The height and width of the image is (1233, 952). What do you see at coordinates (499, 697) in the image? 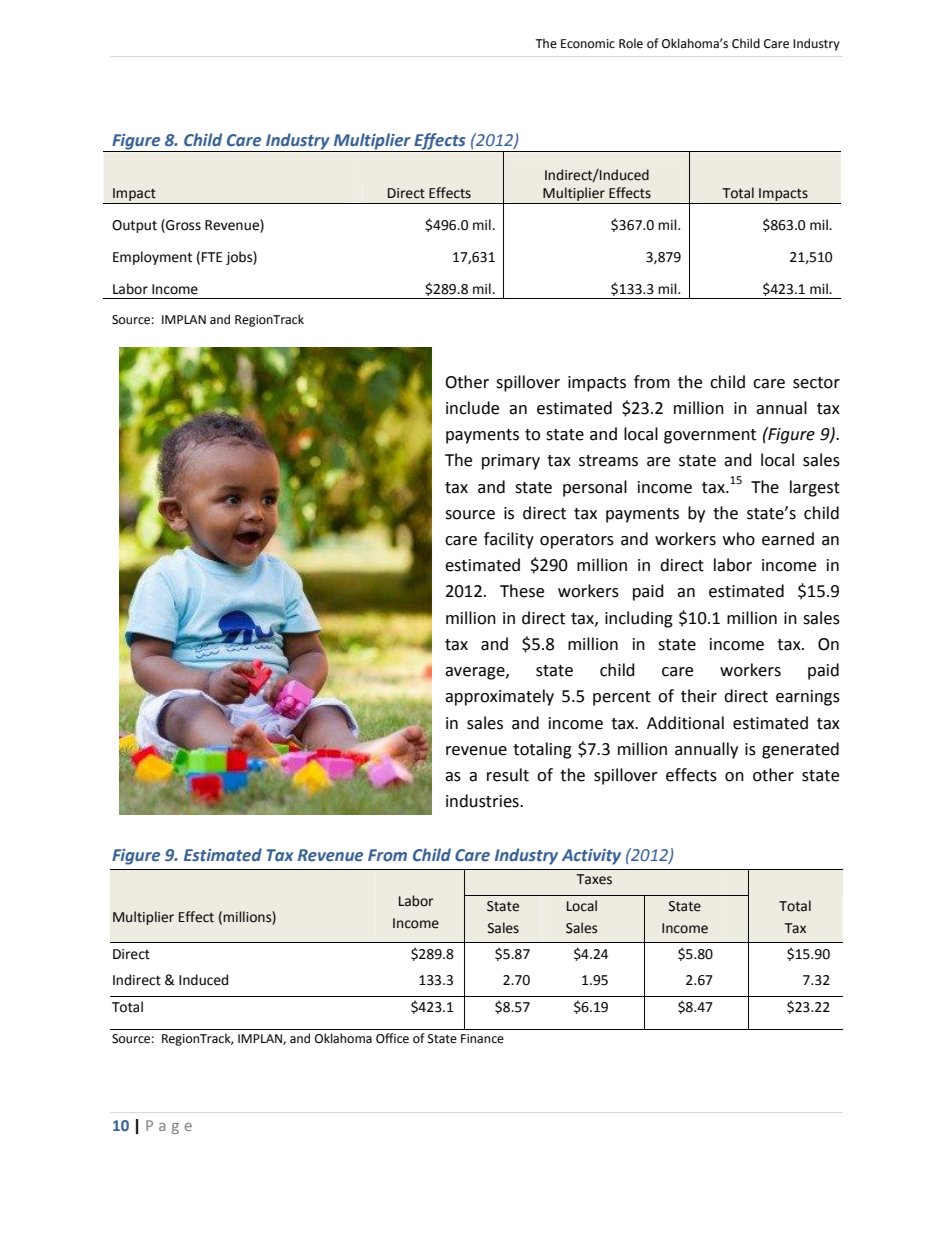
I see `approximately` at bounding box center [499, 697].
